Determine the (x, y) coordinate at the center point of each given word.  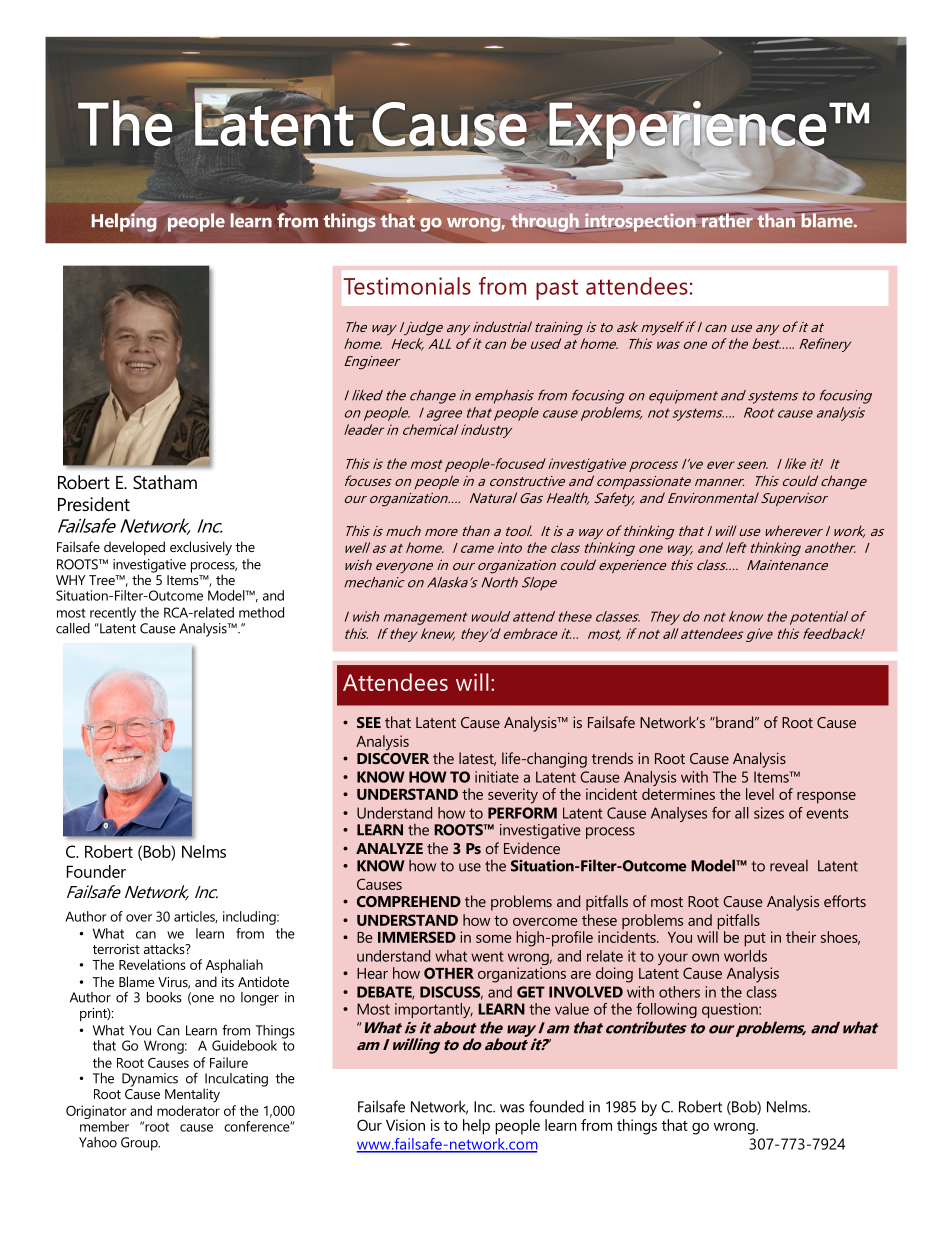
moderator (188, 1110)
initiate (497, 777)
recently (113, 614)
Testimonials (407, 286)
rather (726, 220)
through (545, 222)
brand (733, 722)
